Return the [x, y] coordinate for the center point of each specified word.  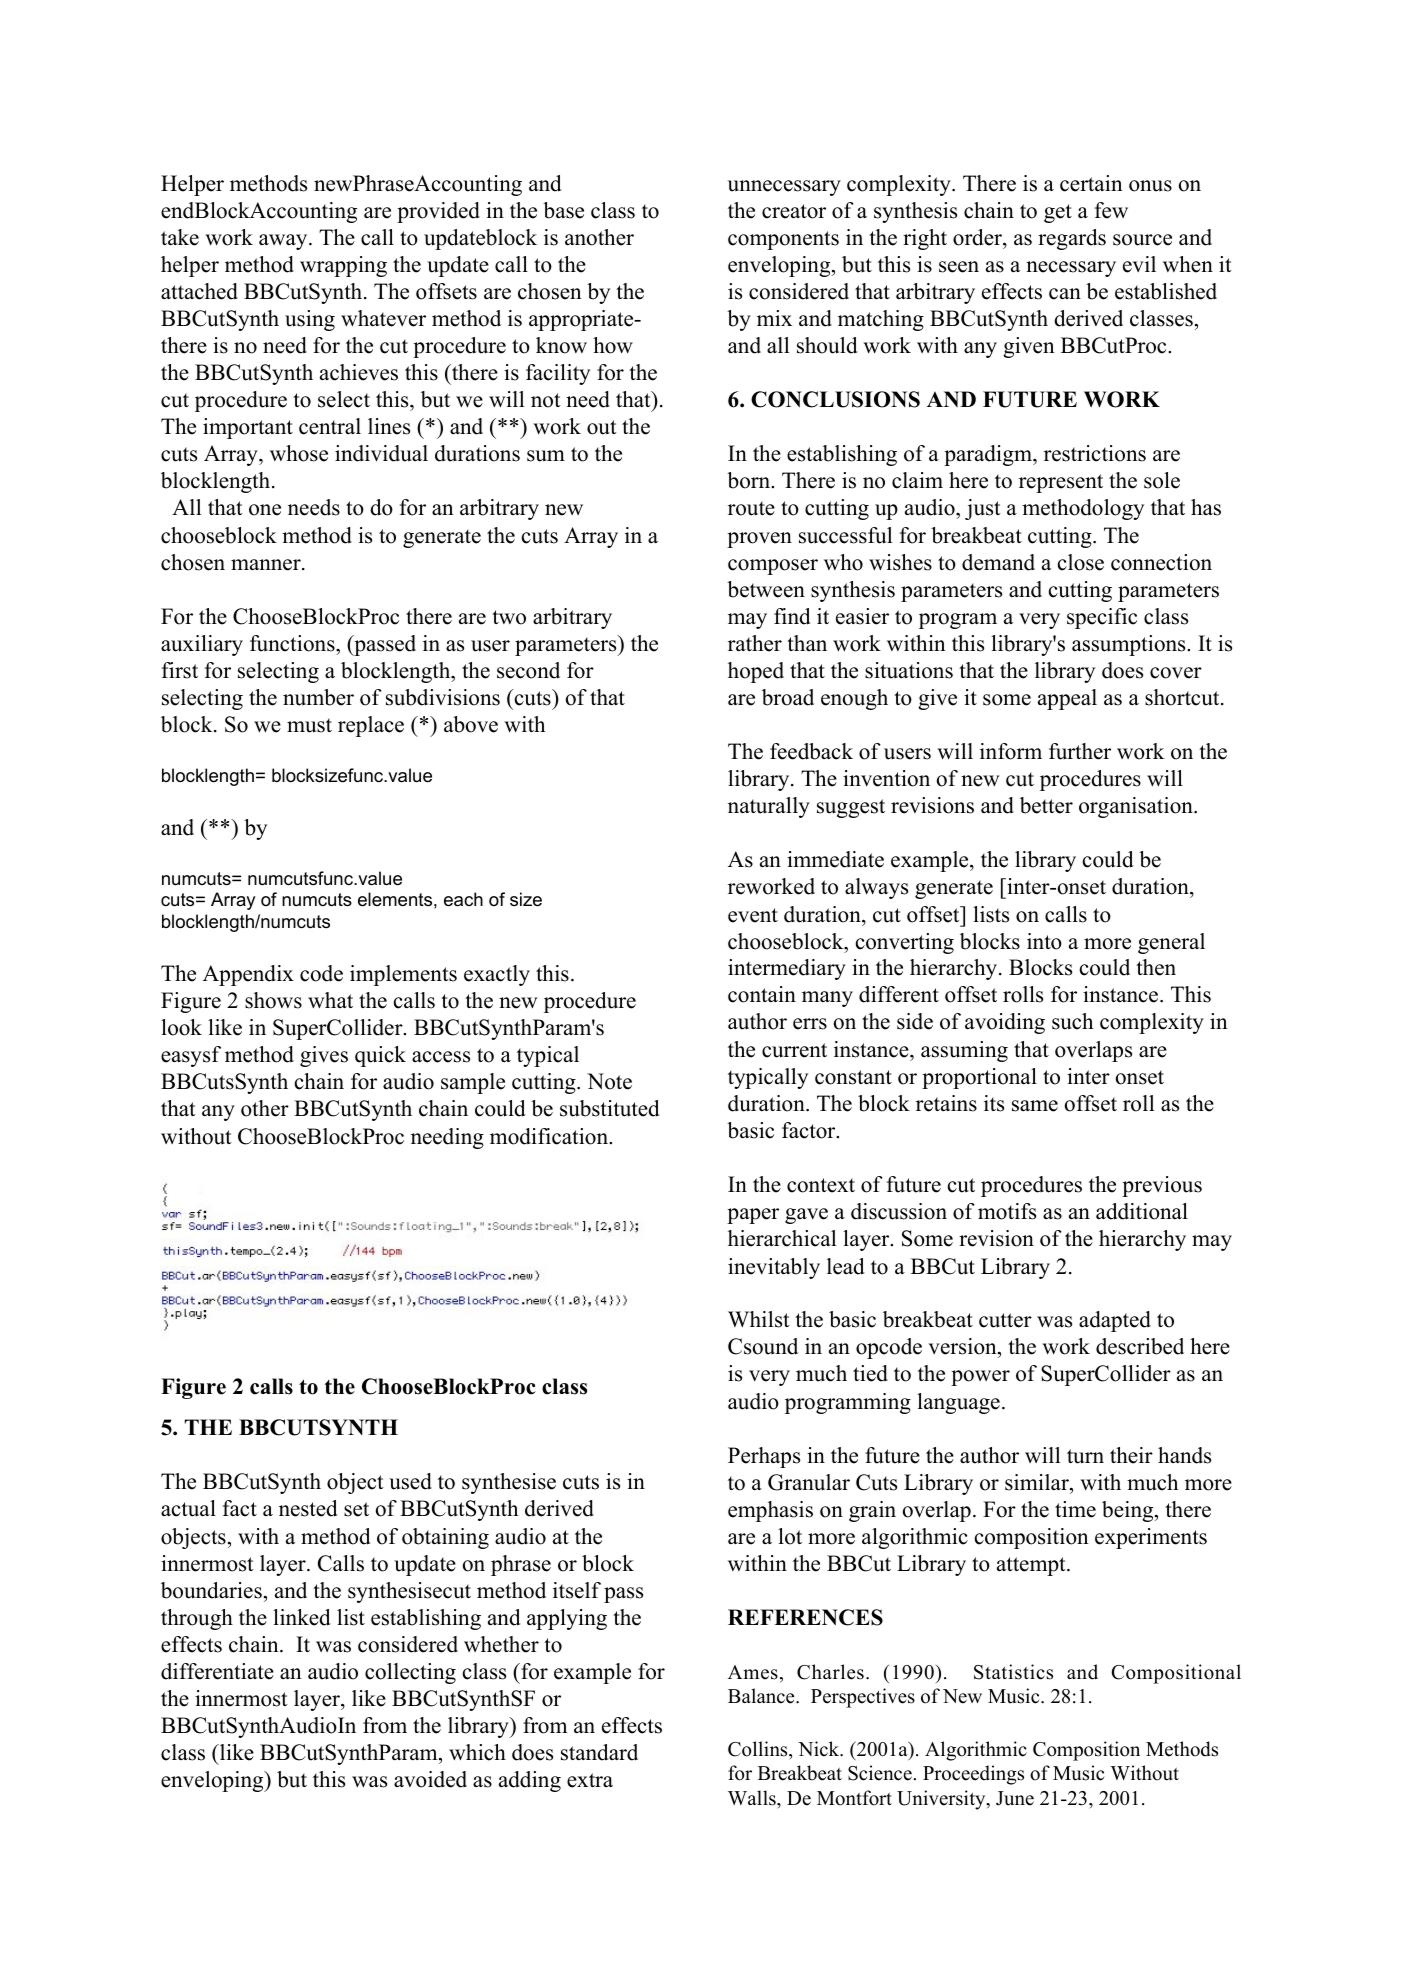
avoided [430, 1779]
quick [380, 1056]
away [284, 242]
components [783, 240]
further [1080, 751]
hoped [756, 672]
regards [1072, 239]
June [1015, 1798]
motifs [1007, 1211]
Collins [759, 1749]
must [309, 725]
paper [753, 1216]
